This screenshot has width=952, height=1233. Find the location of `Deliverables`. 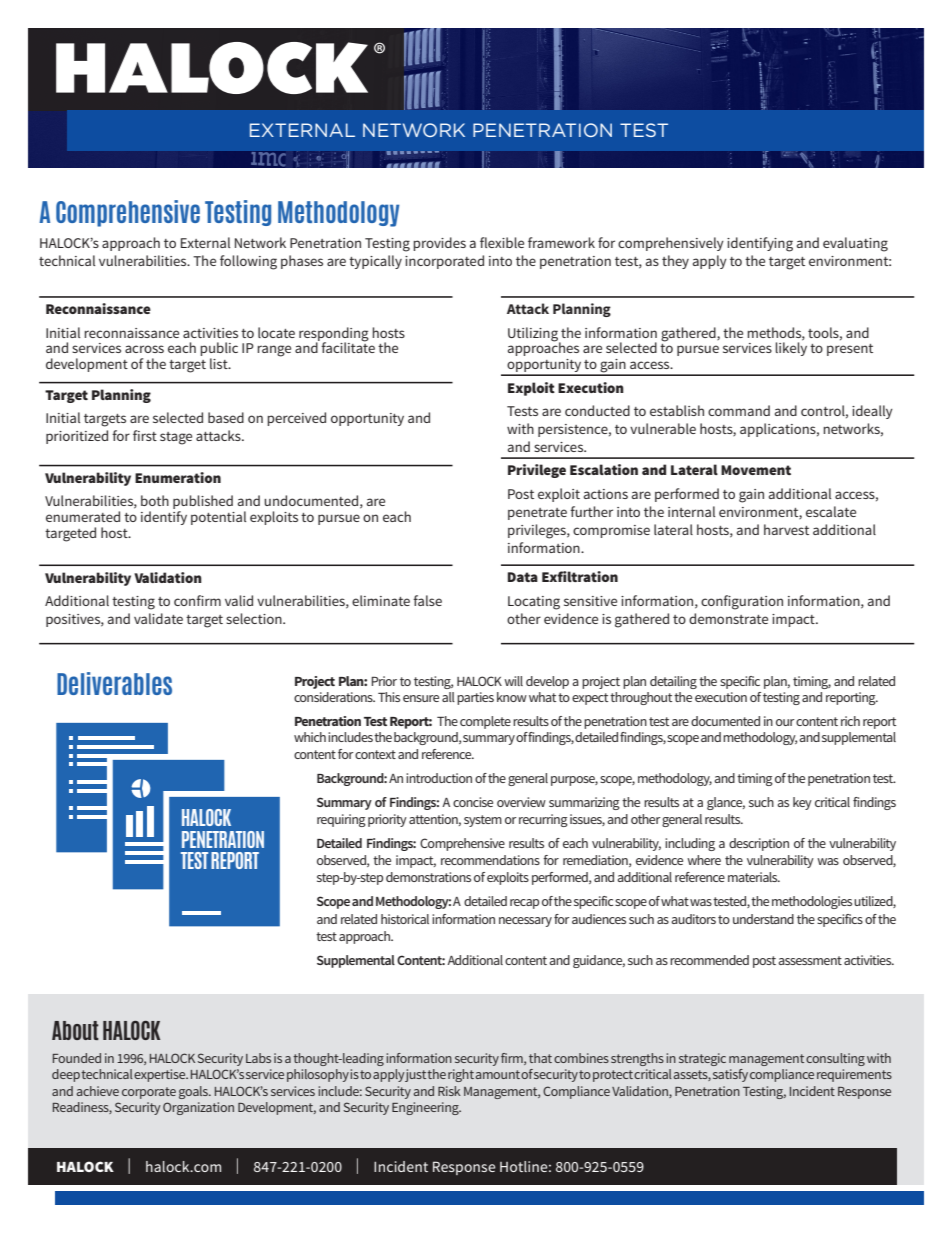

Deliverables is located at coordinates (114, 683).
